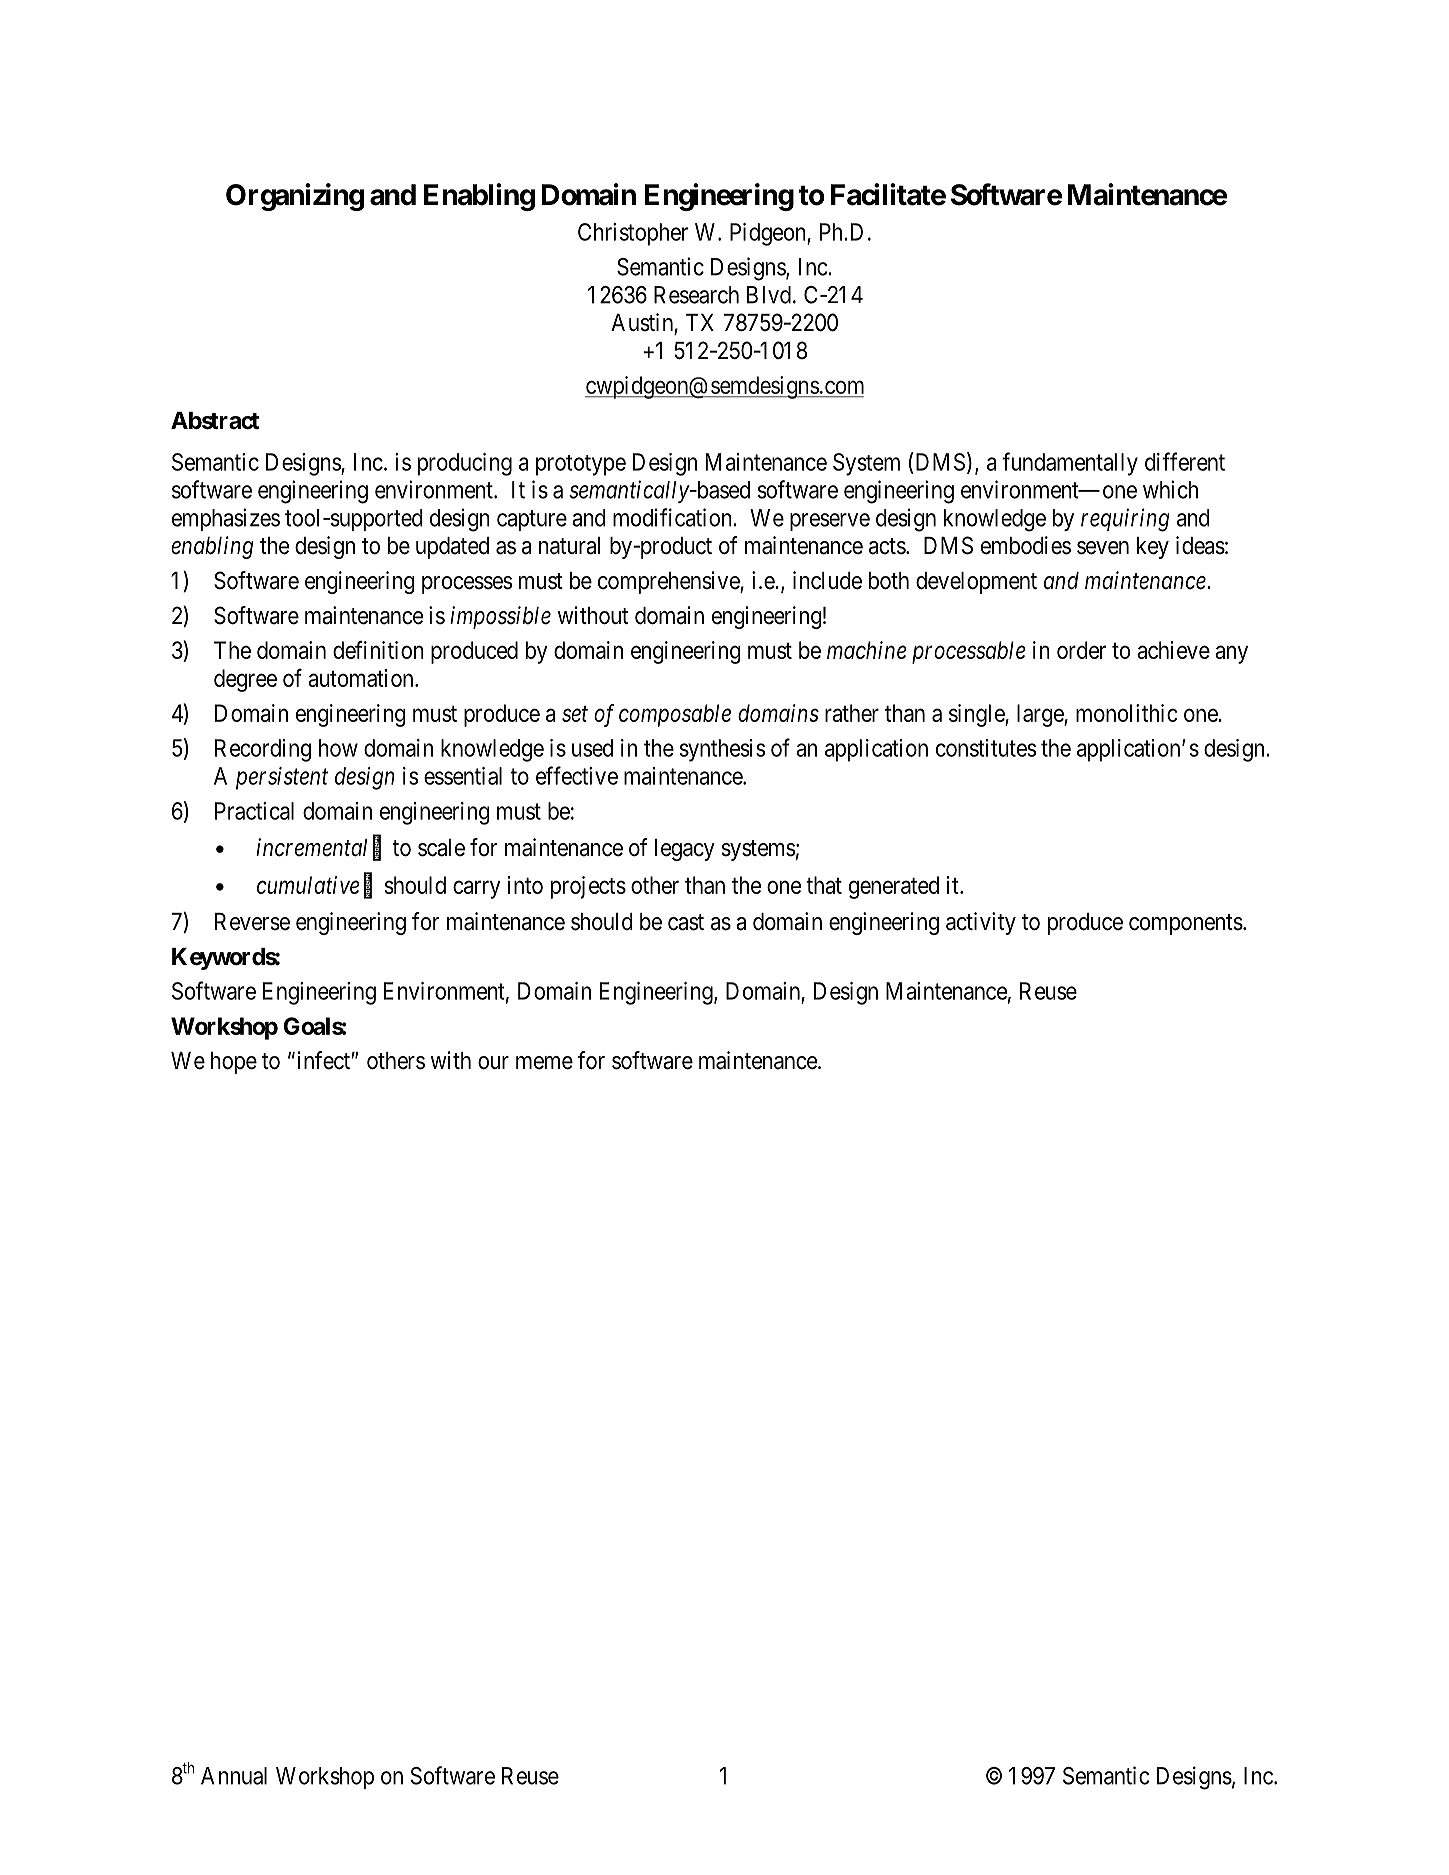 This document has height=1875, width=1449. I want to click on synthesis, so click(722, 750).
